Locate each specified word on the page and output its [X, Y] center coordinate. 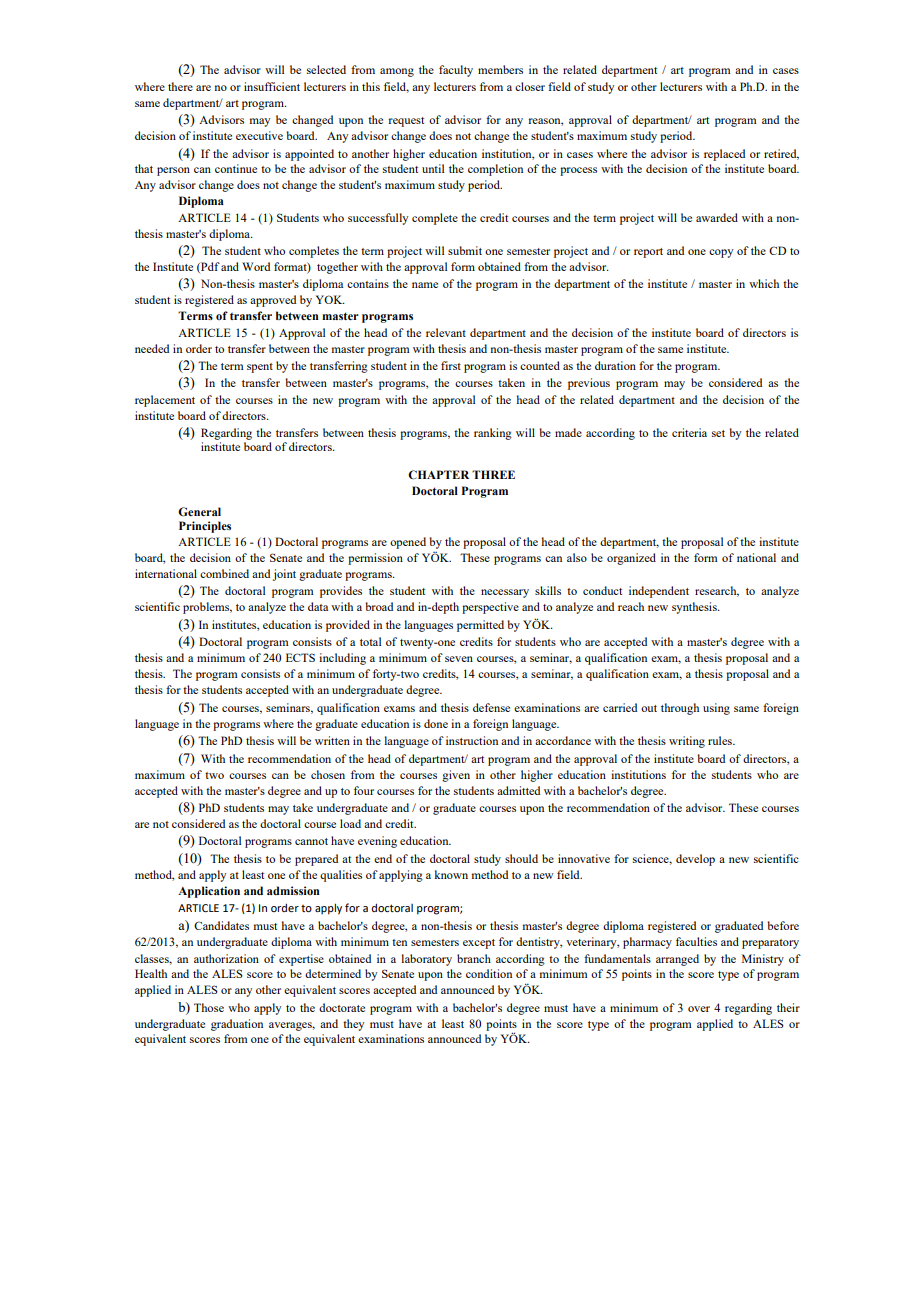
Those [209, 1007]
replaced [724, 155]
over [699, 1009]
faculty [456, 71]
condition [489, 973]
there [180, 86]
